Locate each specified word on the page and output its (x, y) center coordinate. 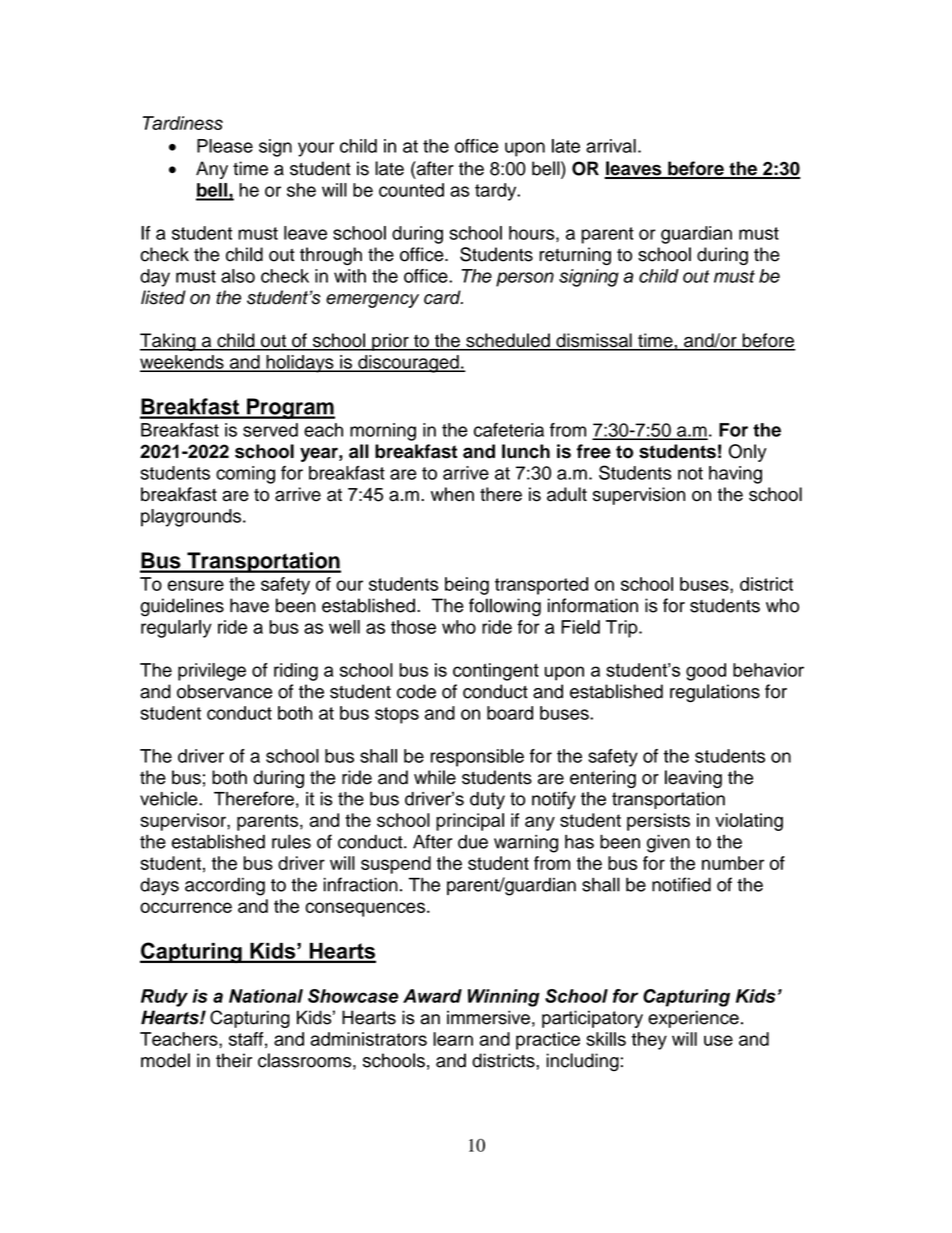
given (668, 844)
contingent (496, 672)
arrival (611, 146)
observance (224, 691)
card (443, 297)
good (706, 672)
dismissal (594, 341)
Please (225, 146)
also (238, 276)
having (735, 475)
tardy (497, 192)
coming (245, 475)
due (473, 842)
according (225, 886)
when (452, 494)
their (234, 1060)
